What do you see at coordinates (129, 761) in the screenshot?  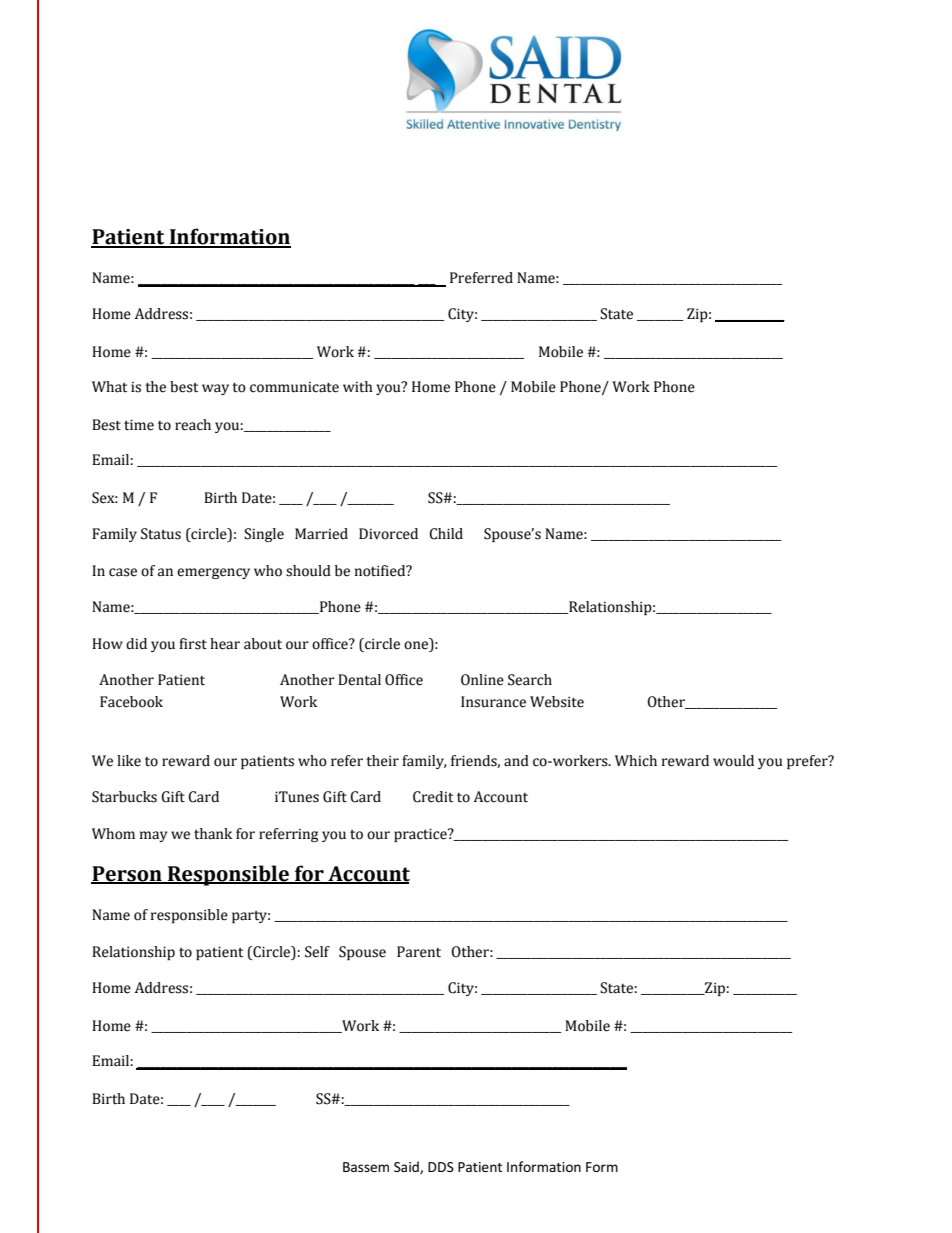 I see `like` at bounding box center [129, 761].
